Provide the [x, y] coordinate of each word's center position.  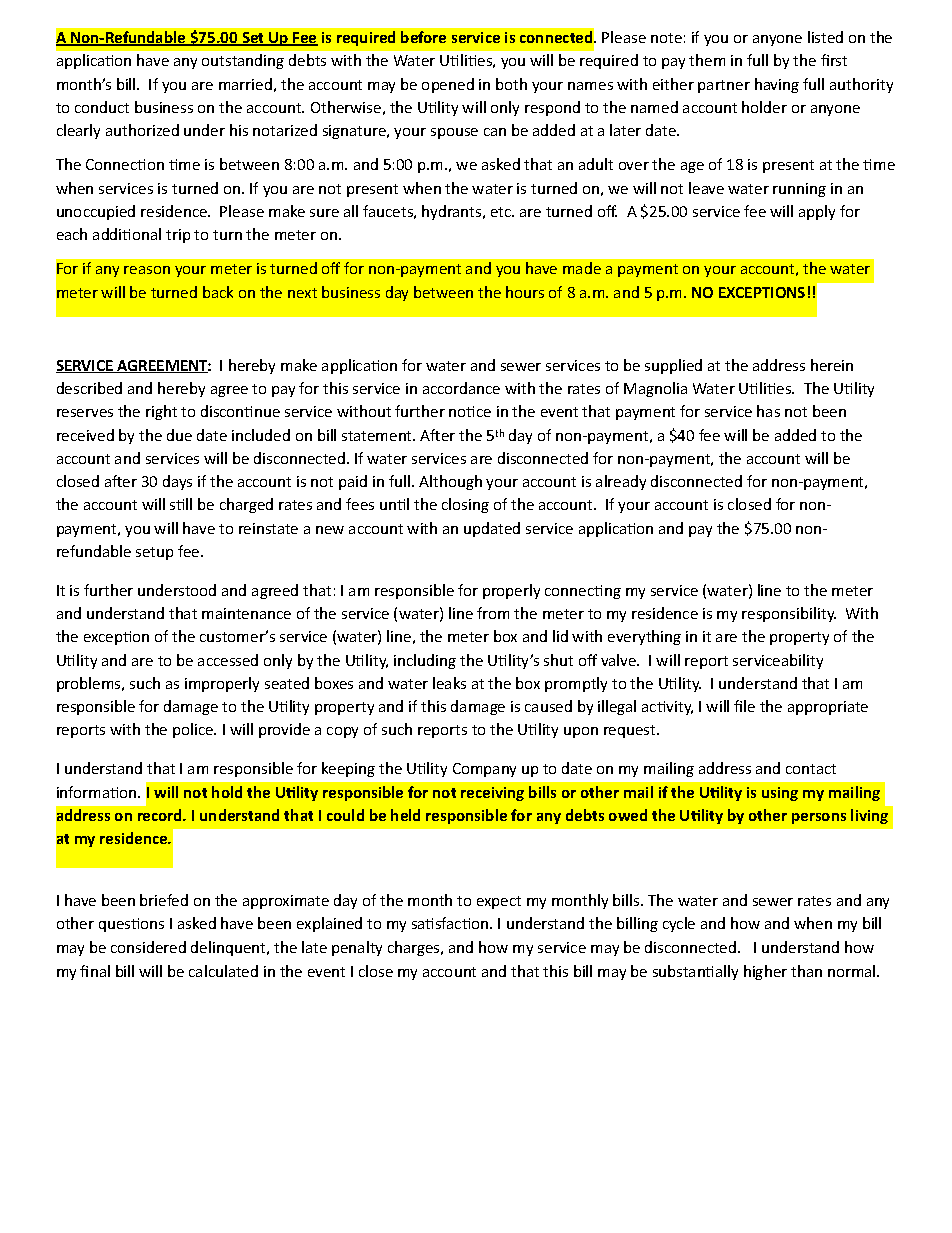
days [177, 482]
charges [415, 948]
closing [465, 505]
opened [448, 85]
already [621, 482]
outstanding [243, 61]
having [777, 85]
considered [148, 947]
